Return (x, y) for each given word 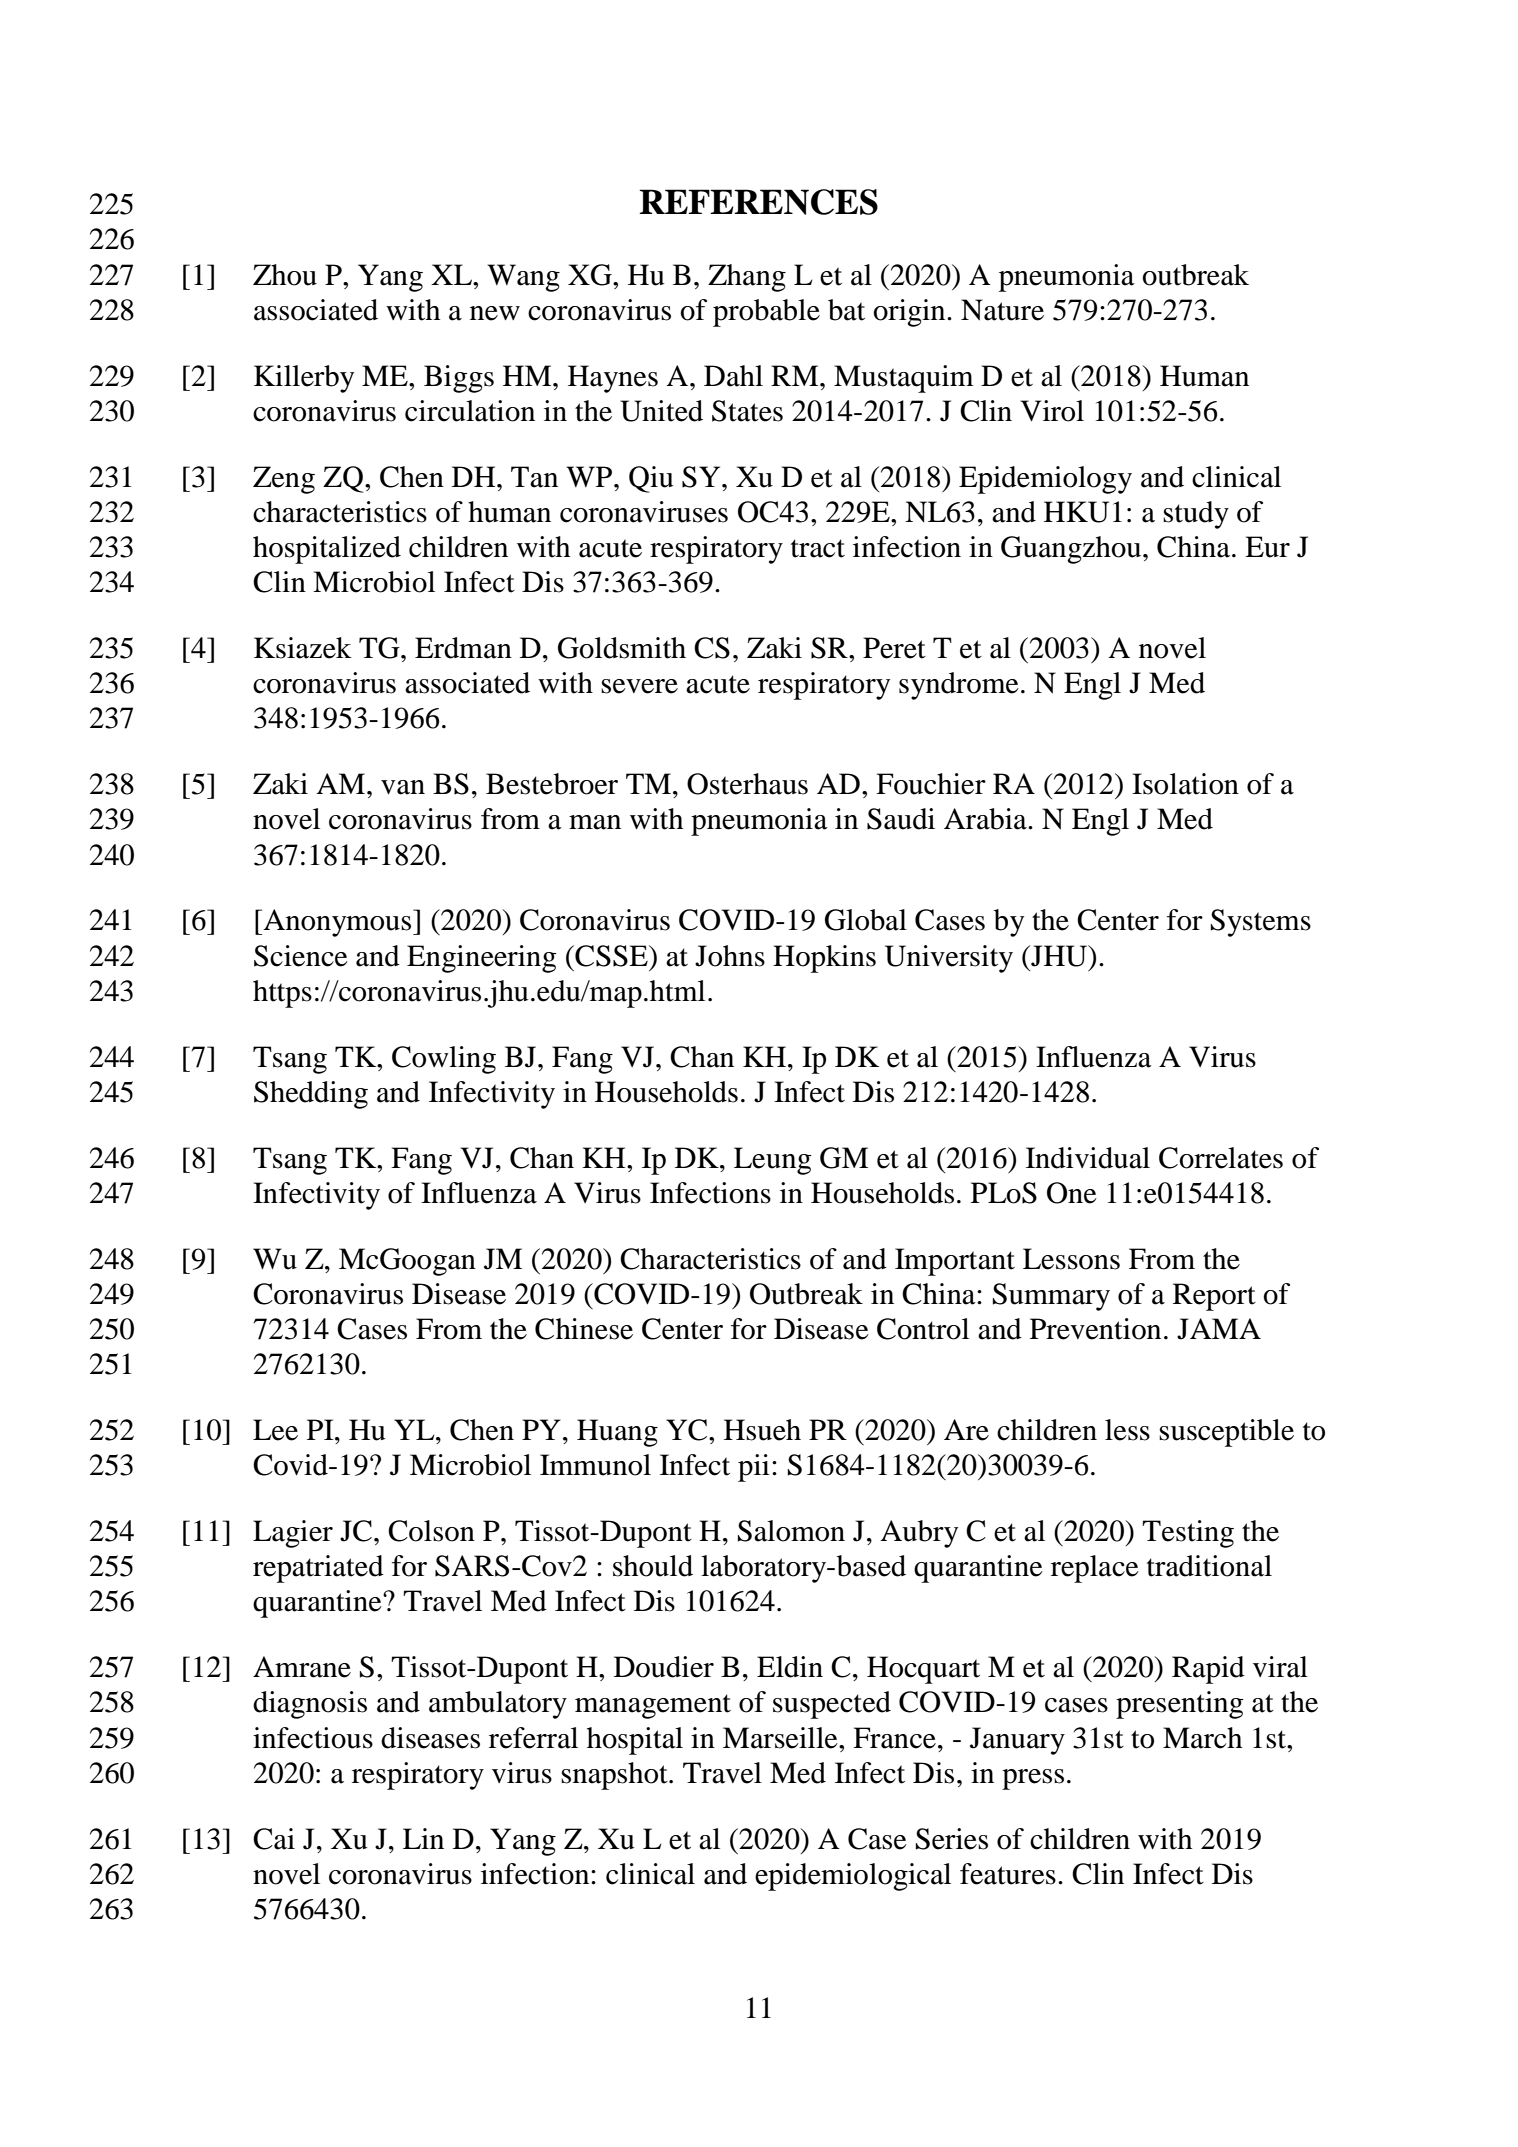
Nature (1002, 310)
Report (1214, 1297)
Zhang (747, 278)
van (403, 787)
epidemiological (853, 1877)
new (495, 313)
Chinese (584, 1329)
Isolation (1185, 784)
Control (923, 1329)
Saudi (901, 819)
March (1202, 1738)
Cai (274, 1839)
